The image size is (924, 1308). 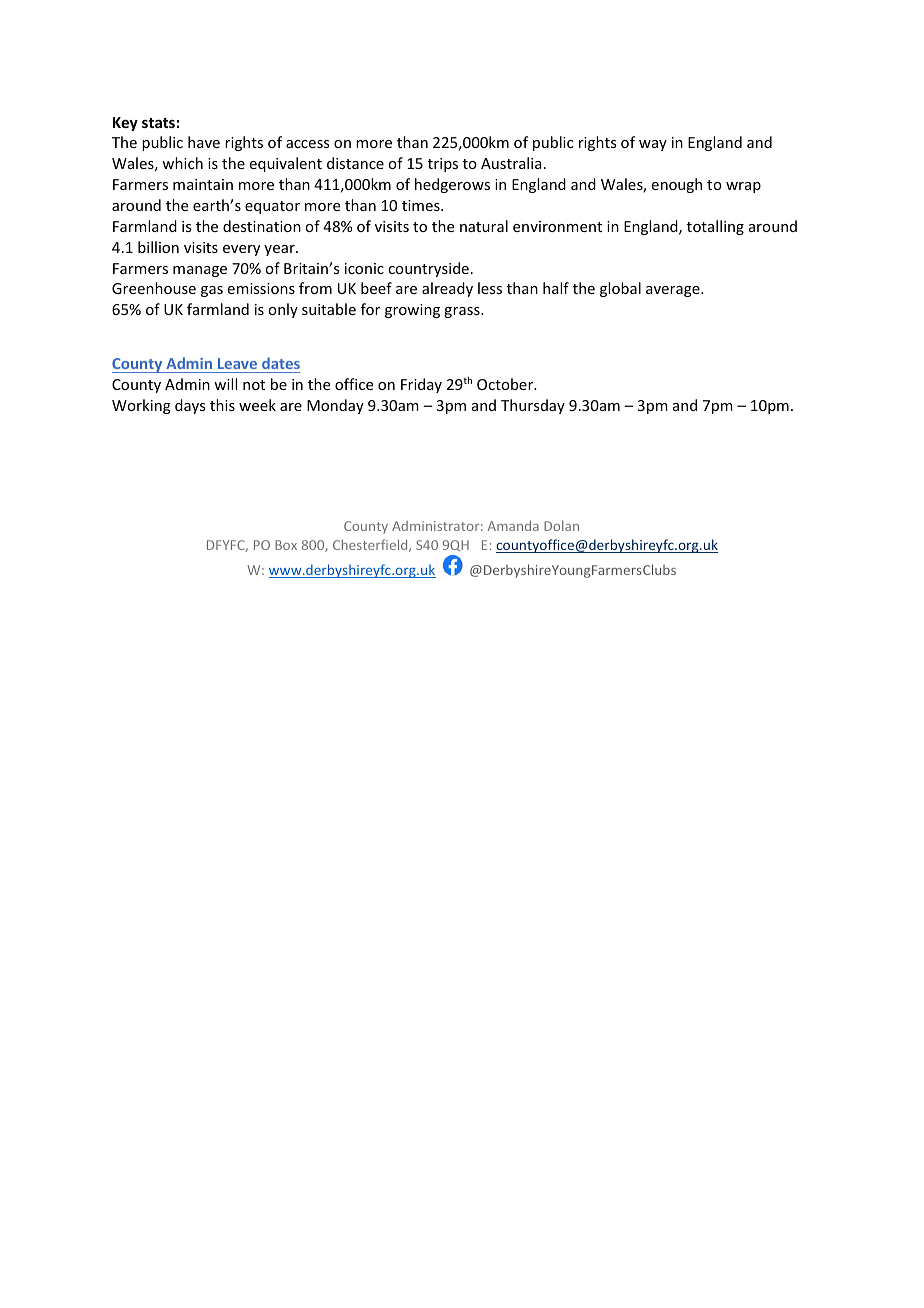 What do you see at coordinates (204, 142) in the document?
I see `have` at bounding box center [204, 142].
